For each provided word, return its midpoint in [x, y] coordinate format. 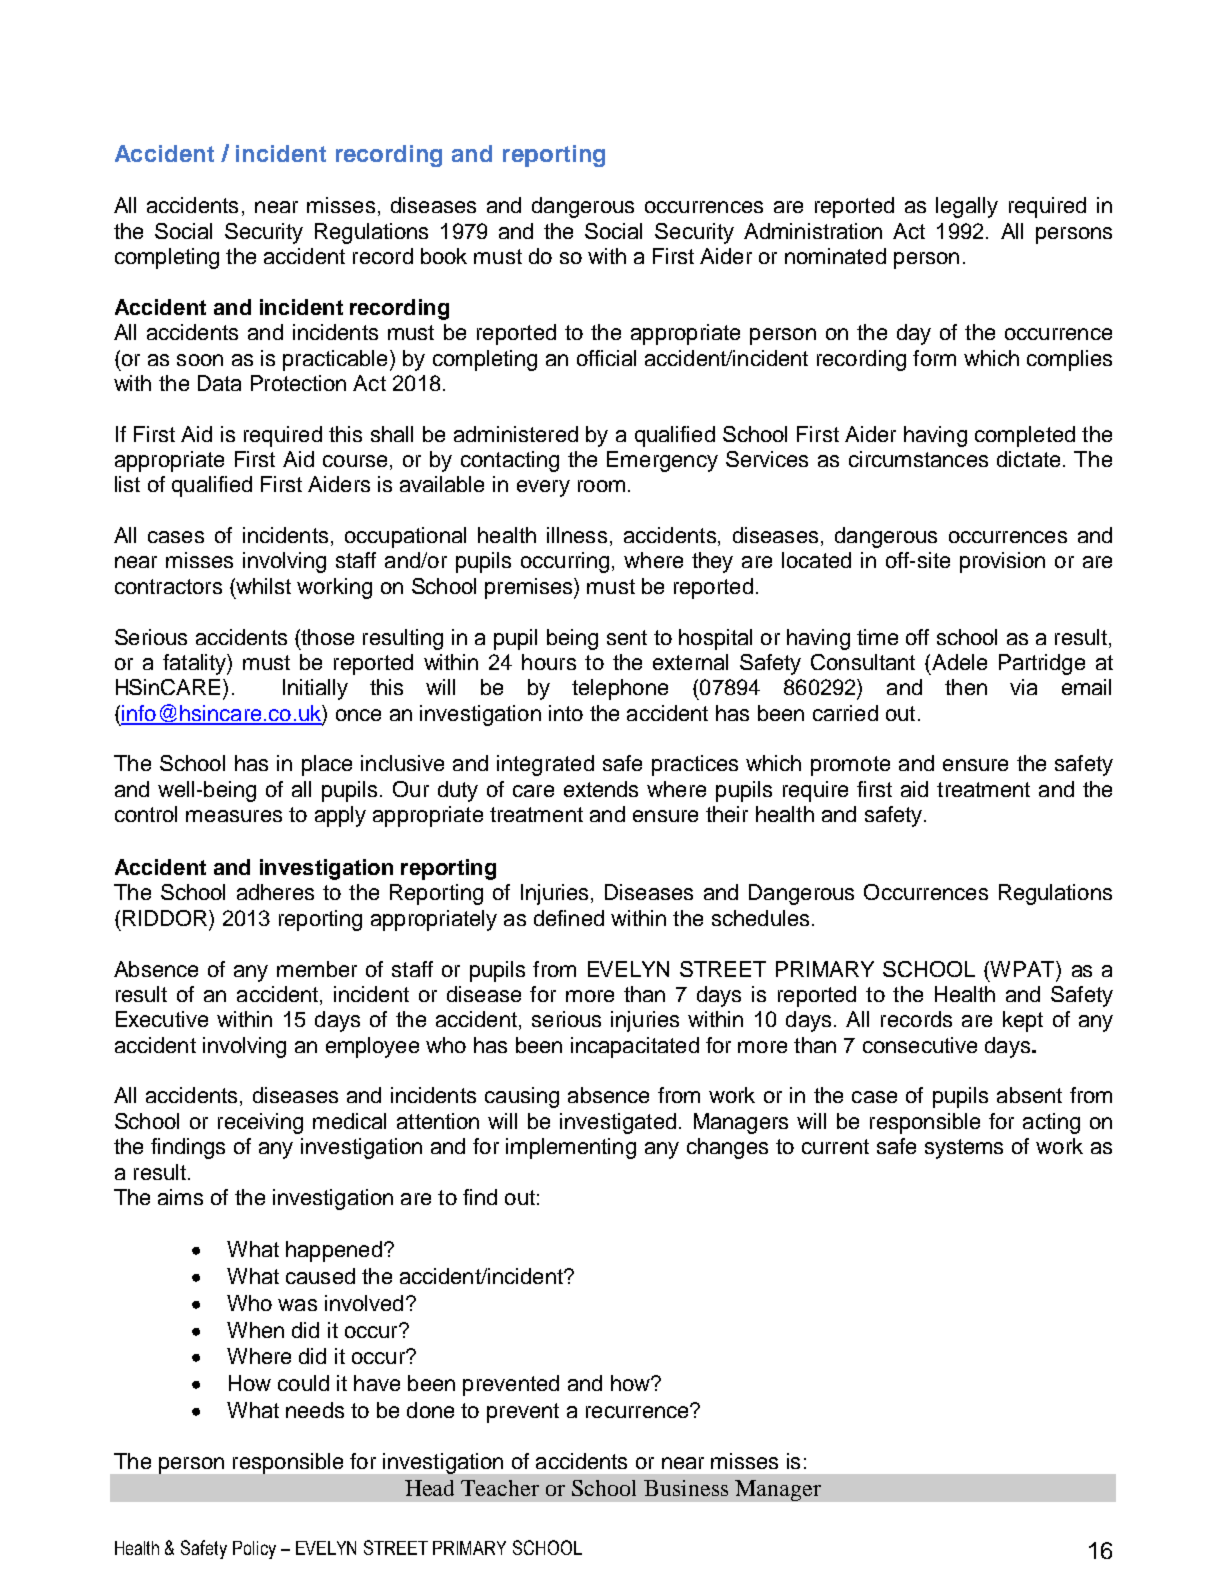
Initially [315, 689]
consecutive [920, 1045]
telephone [620, 689]
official [606, 358]
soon [200, 360]
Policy [254, 1550]
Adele [959, 662]
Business [686, 1488]
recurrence [638, 1411]
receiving [260, 1123]
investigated [618, 1123]
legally [967, 207]
